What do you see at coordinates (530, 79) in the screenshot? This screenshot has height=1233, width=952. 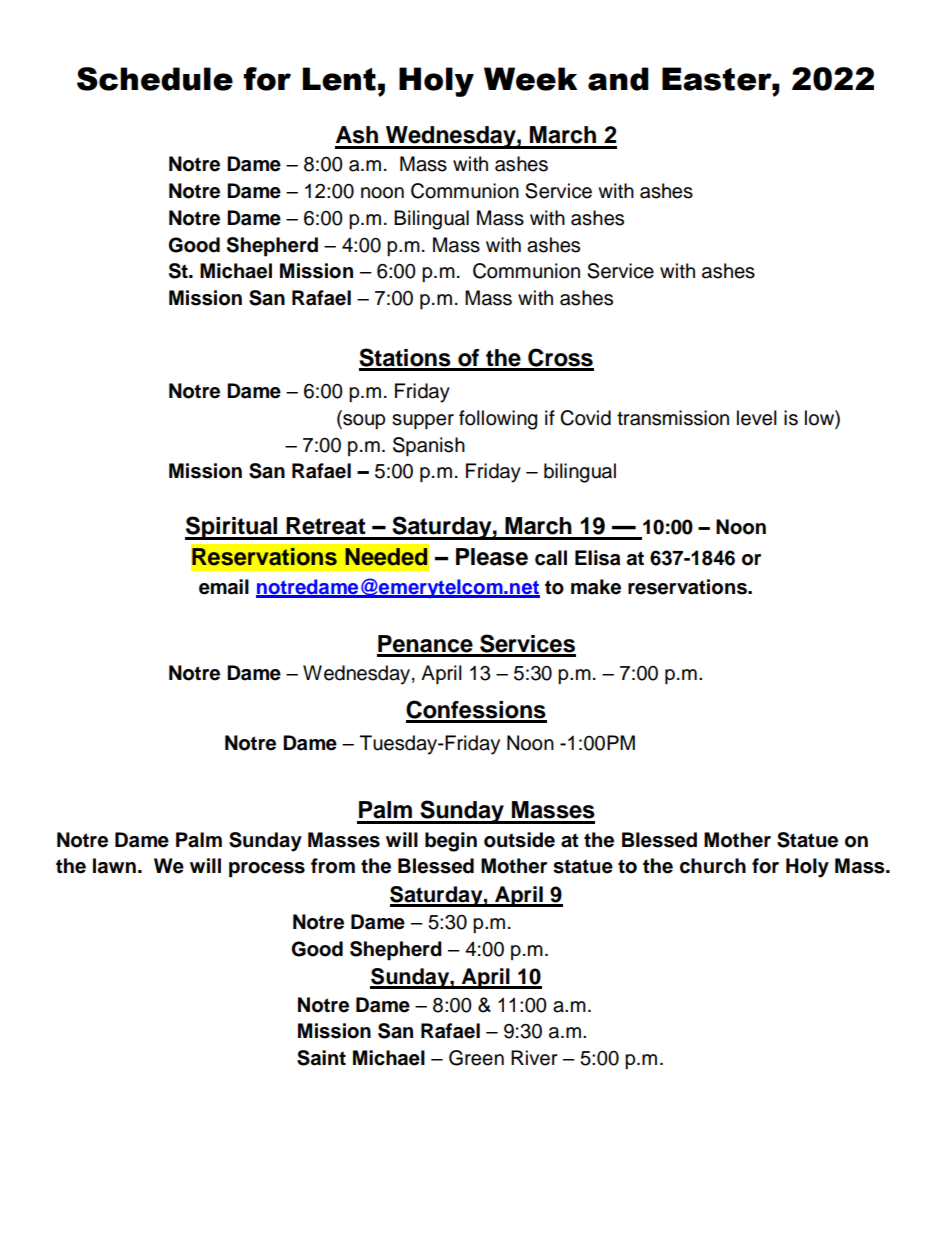 I see `Week` at bounding box center [530, 79].
